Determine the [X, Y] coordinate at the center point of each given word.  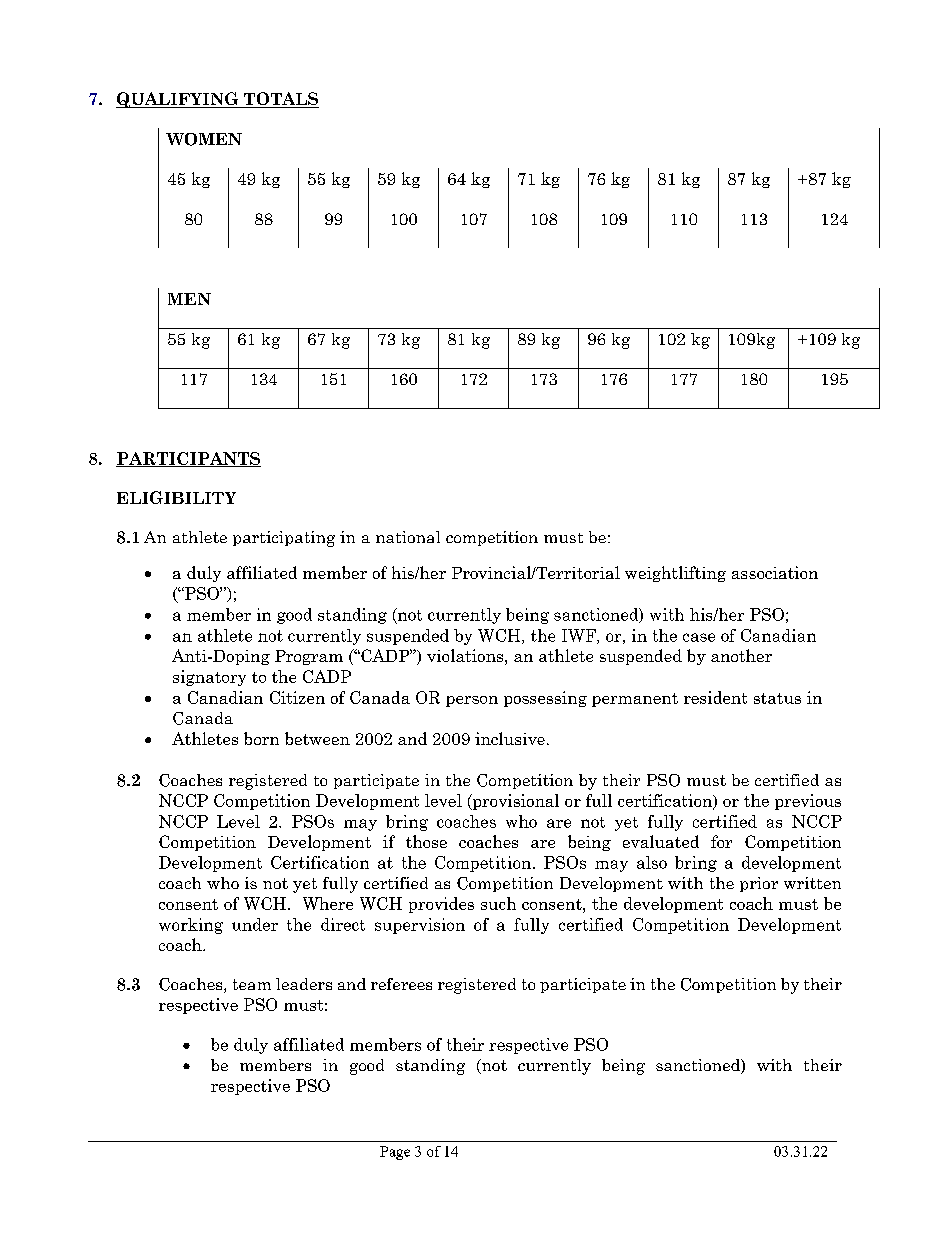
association [775, 572]
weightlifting [675, 574]
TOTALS [280, 100]
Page [395, 1153]
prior [759, 884]
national [408, 537]
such [498, 903]
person [472, 701]
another [741, 655]
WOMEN [204, 139]
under [255, 924]
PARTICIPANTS [188, 459]
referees [401, 984]
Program [309, 657]
